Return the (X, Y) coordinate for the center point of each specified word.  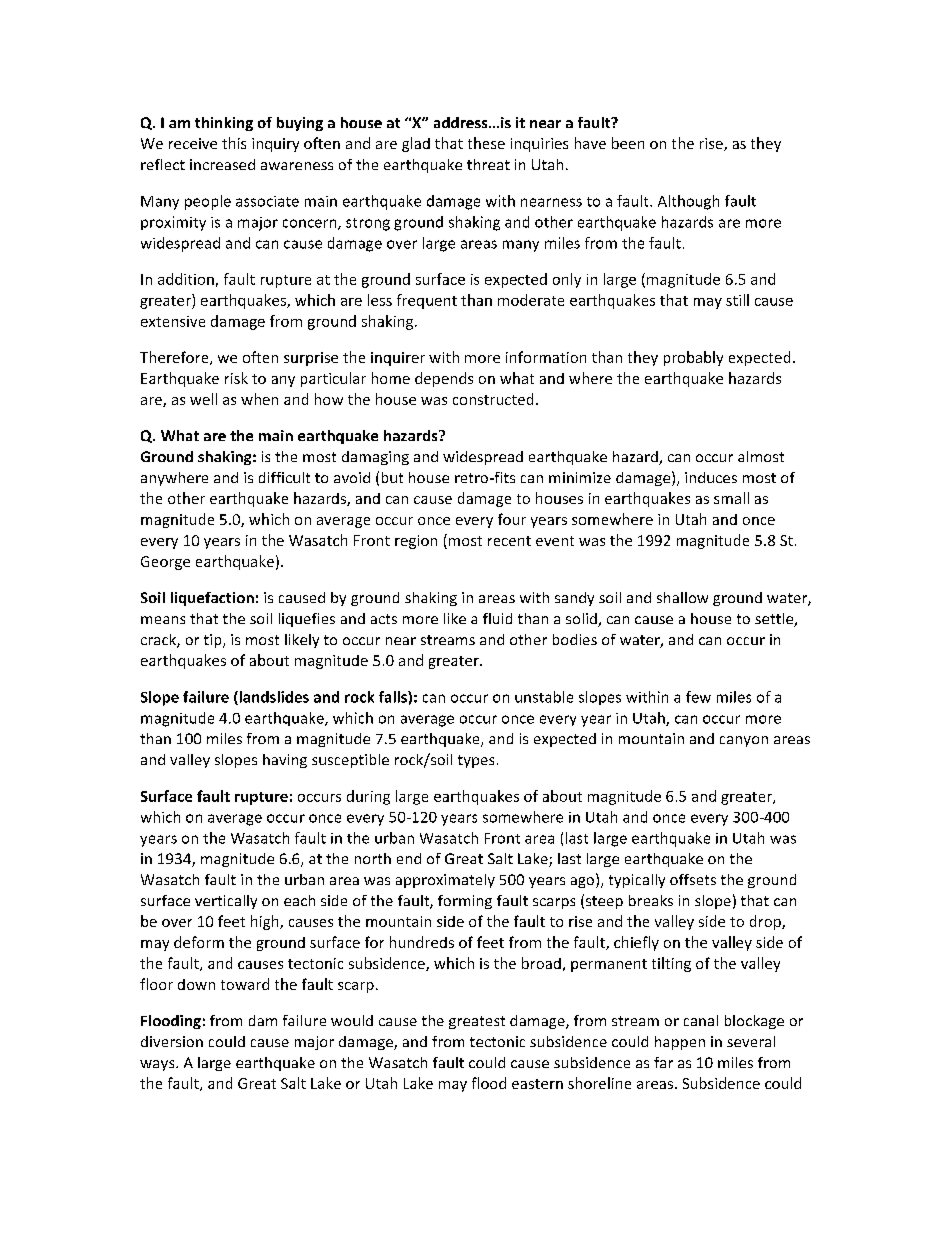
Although (688, 202)
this (234, 143)
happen (680, 1043)
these (486, 143)
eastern (537, 1084)
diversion (172, 1041)
